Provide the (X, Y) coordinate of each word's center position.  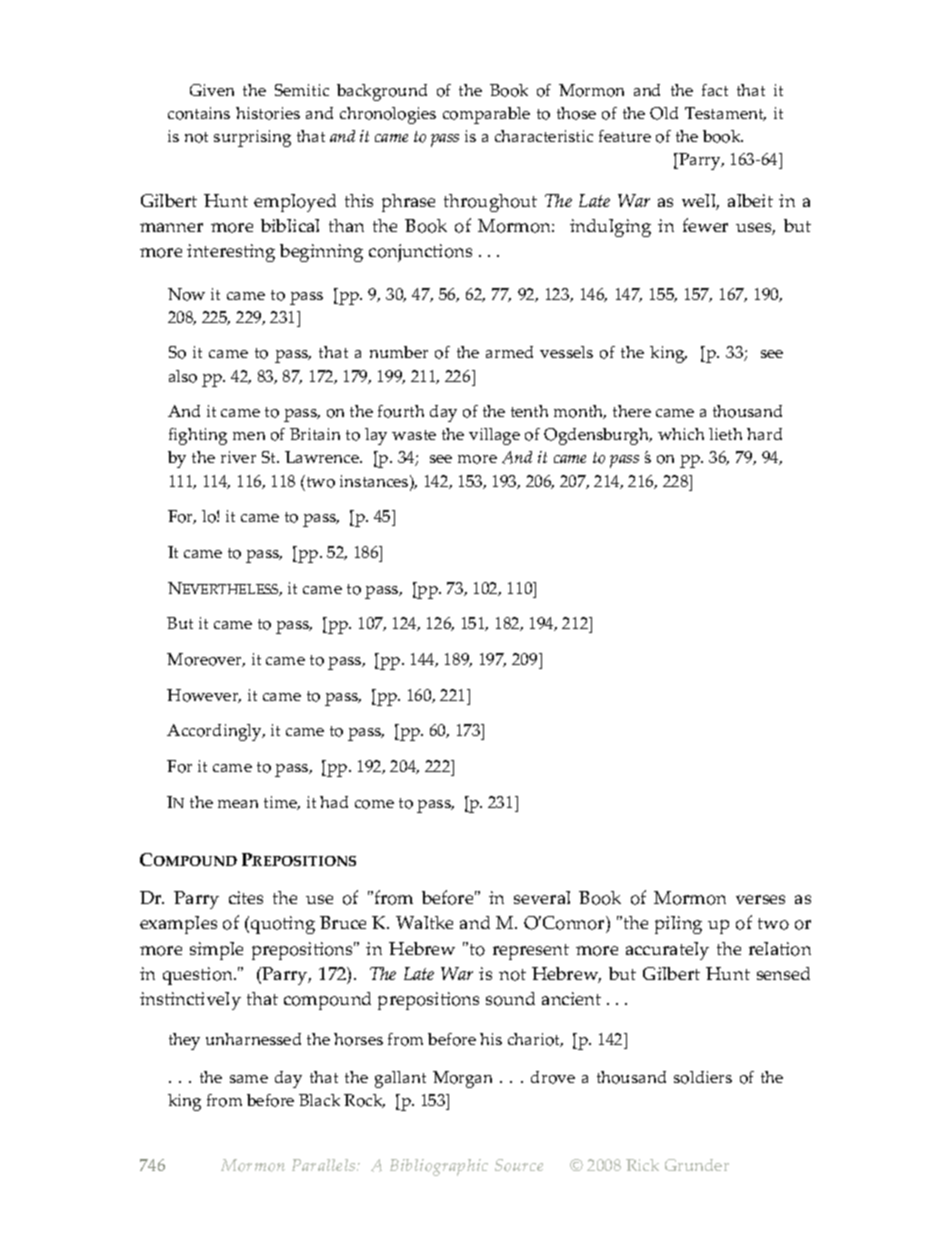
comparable (486, 115)
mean (238, 804)
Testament (725, 114)
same (249, 1079)
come (374, 804)
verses (760, 899)
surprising (252, 138)
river (238, 457)
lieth (725, 434)
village (494, 436)
